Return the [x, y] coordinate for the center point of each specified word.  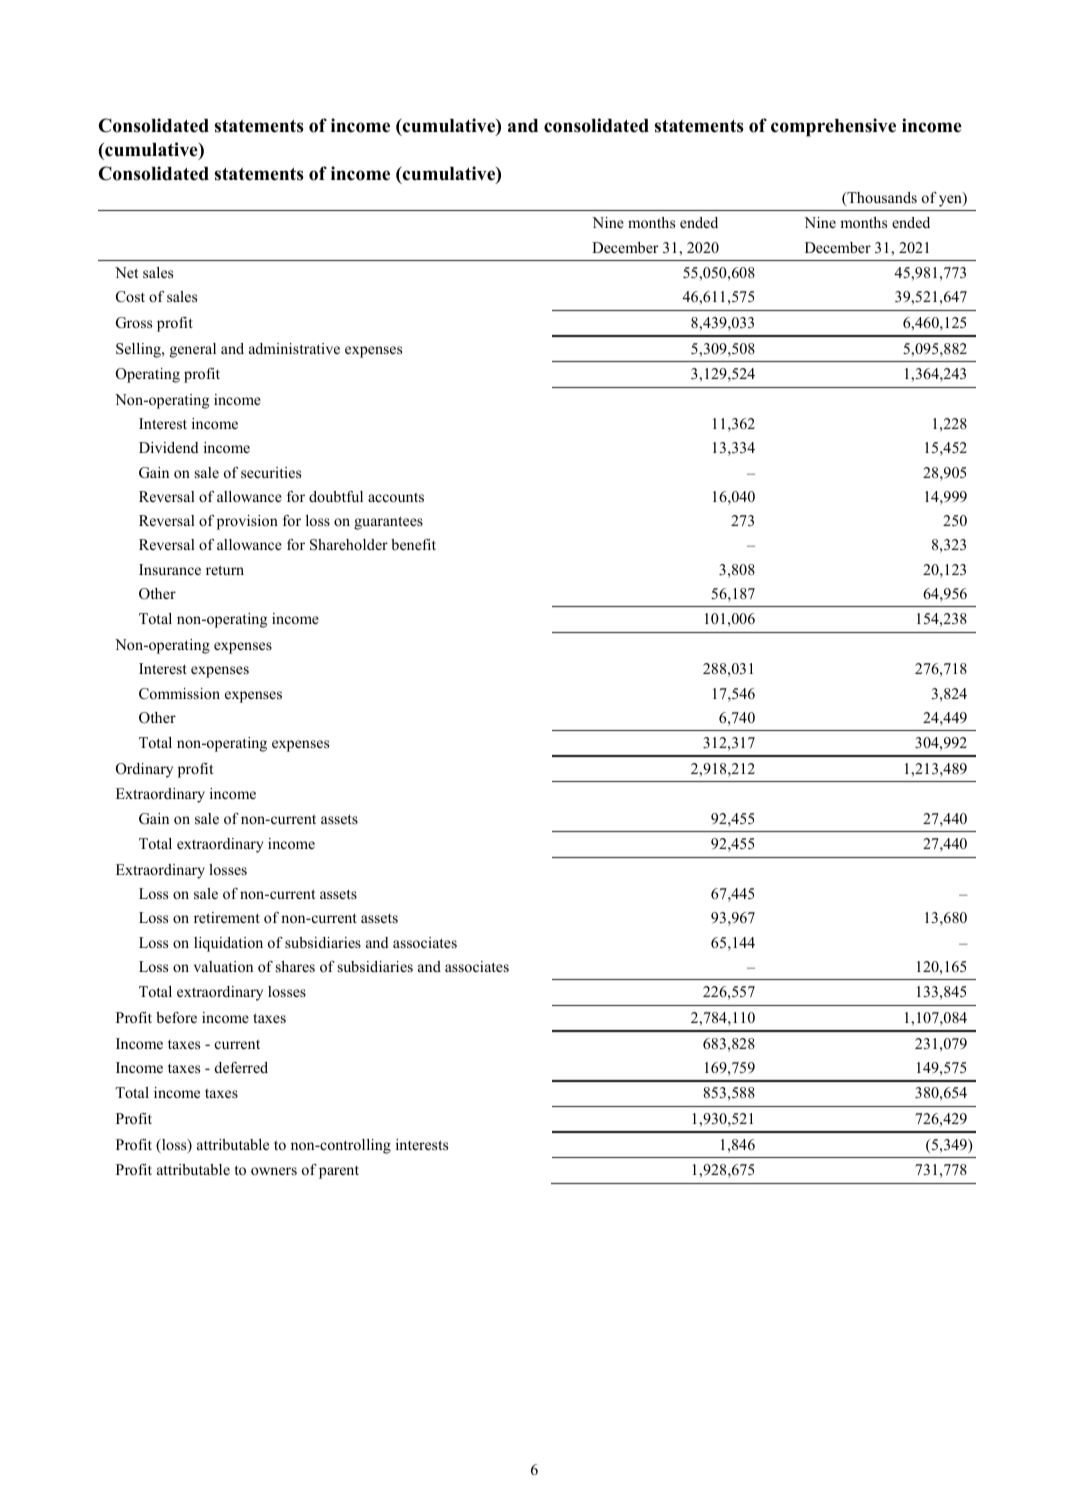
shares [295, 966]
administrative [294, 348]
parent [339, 1172]
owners [274, 1171]
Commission [179, 694]
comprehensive [833, 127]
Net [126, 272]
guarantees [388, 523]
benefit [413, 544]
